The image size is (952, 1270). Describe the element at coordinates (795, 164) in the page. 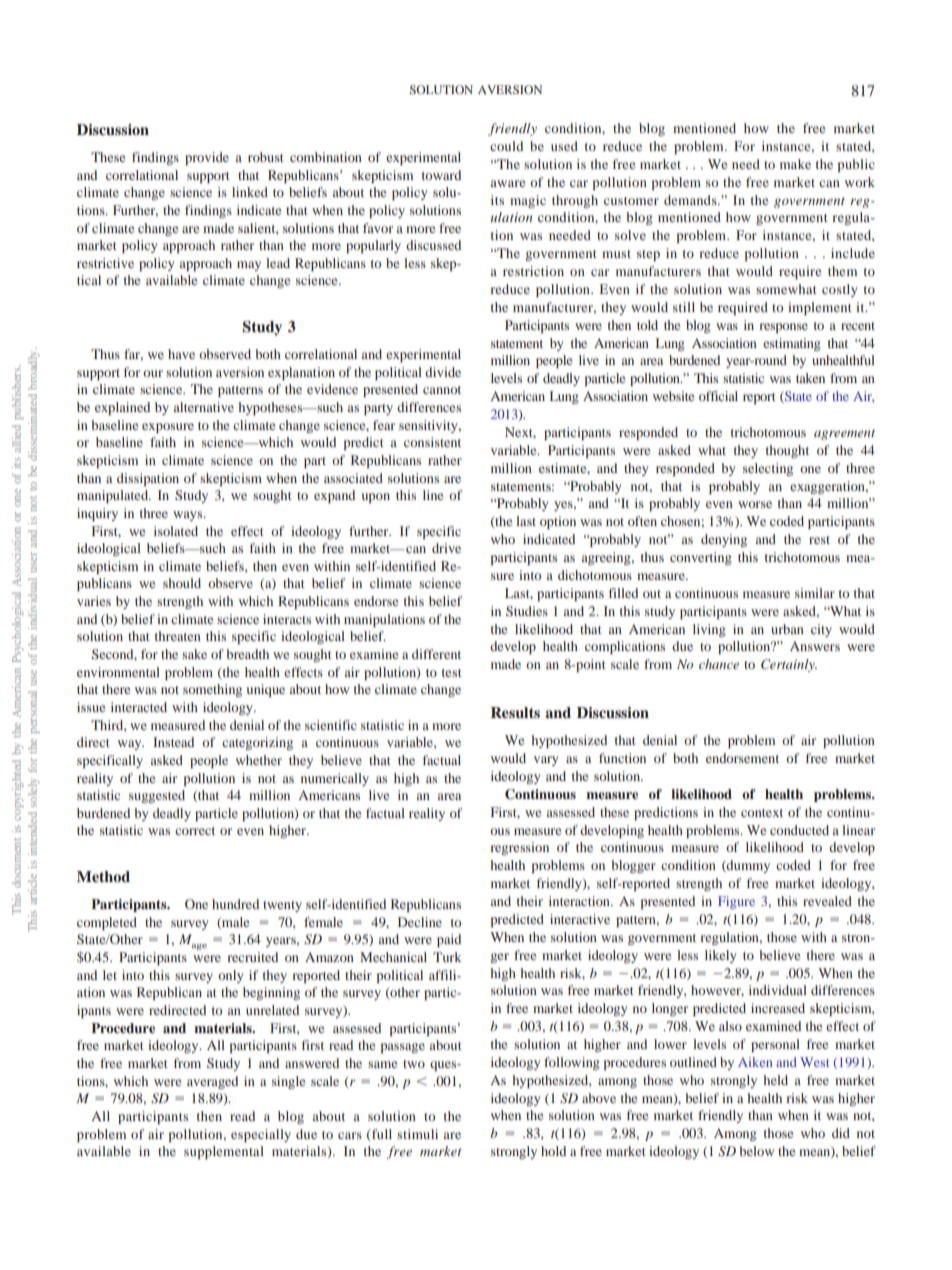

I see `make` at that location.
